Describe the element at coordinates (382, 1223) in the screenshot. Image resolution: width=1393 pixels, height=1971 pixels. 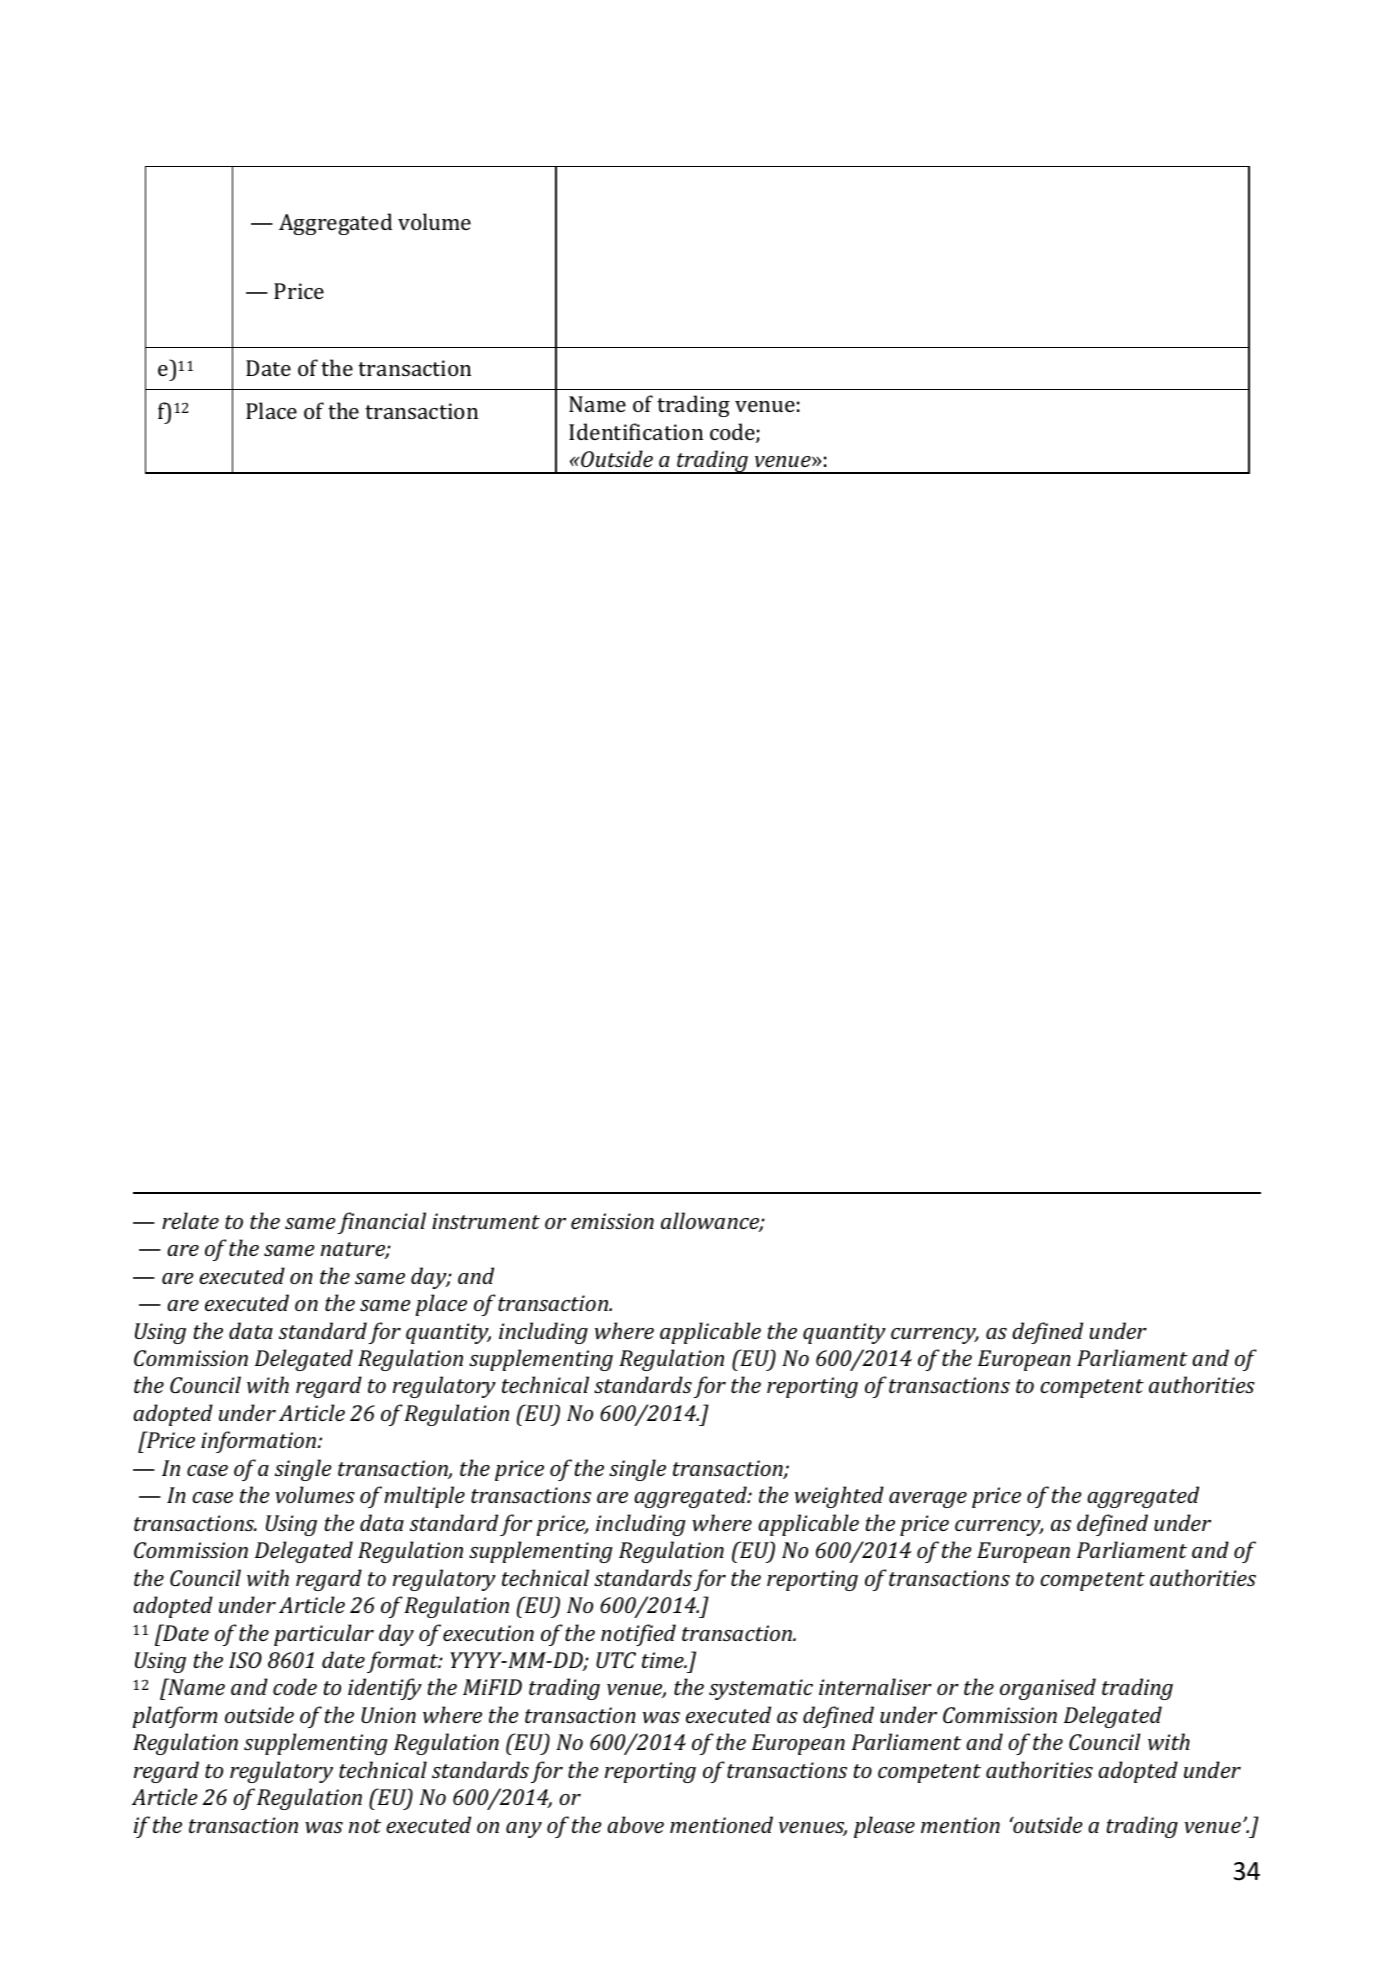
I see `financial` at that location.
